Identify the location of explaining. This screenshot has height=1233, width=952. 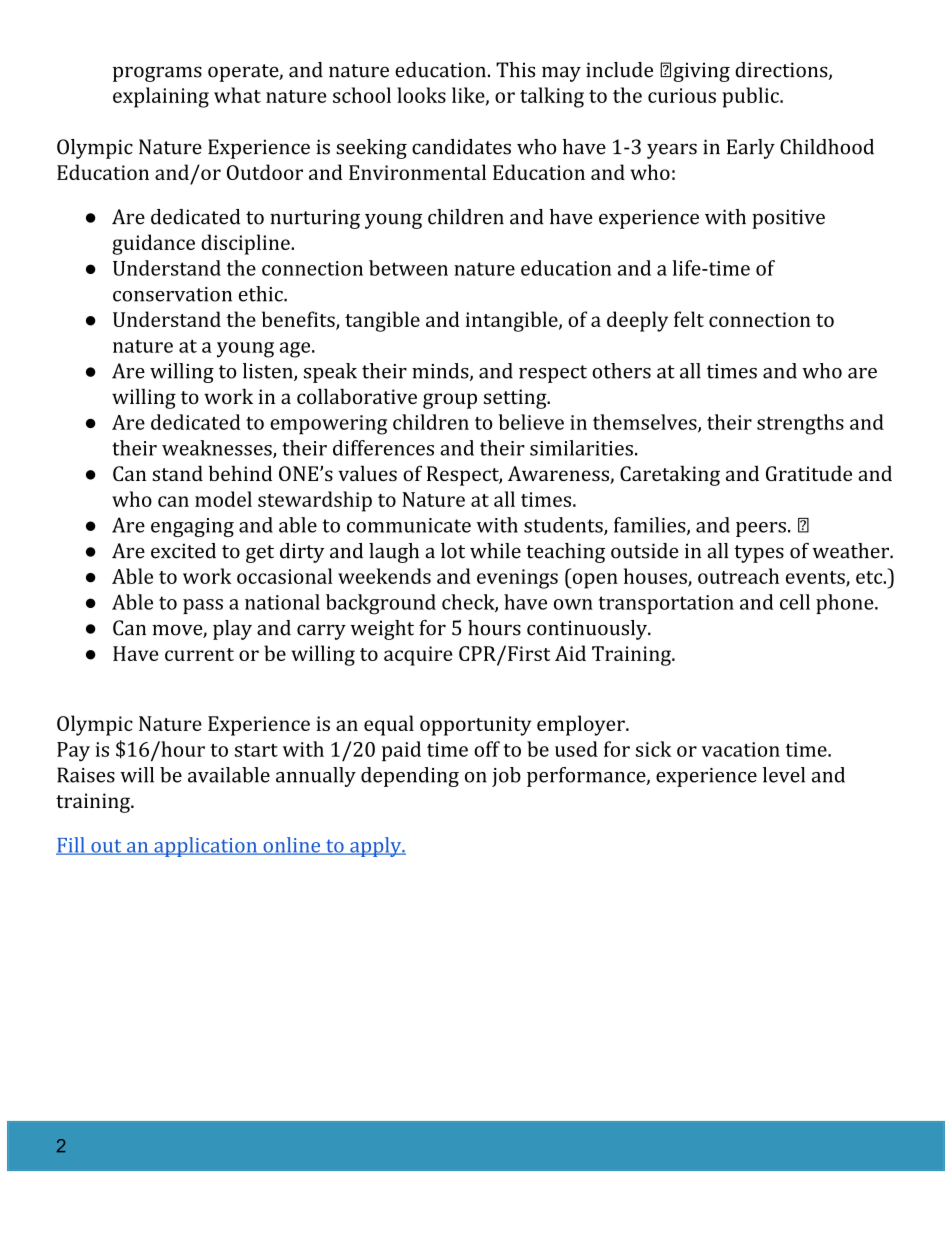
(161, 97).
